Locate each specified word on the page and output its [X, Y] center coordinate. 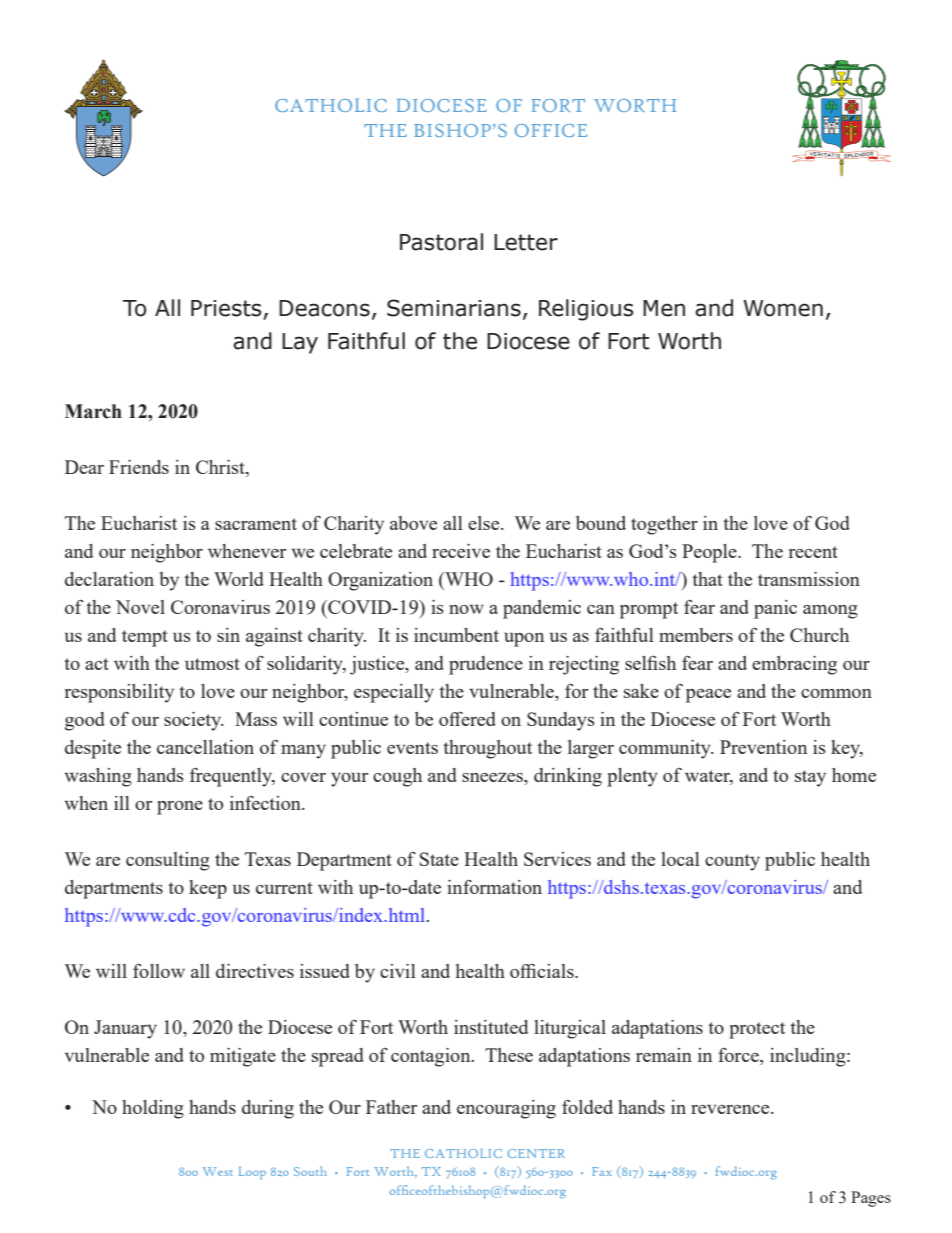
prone [180, 808]
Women [783, 308]
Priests [227, 309]
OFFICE [551, 130]
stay [810, 778]
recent [813, 552]
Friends [139, 467]
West [218, 1171]
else [485, 523]
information [494, 887]
